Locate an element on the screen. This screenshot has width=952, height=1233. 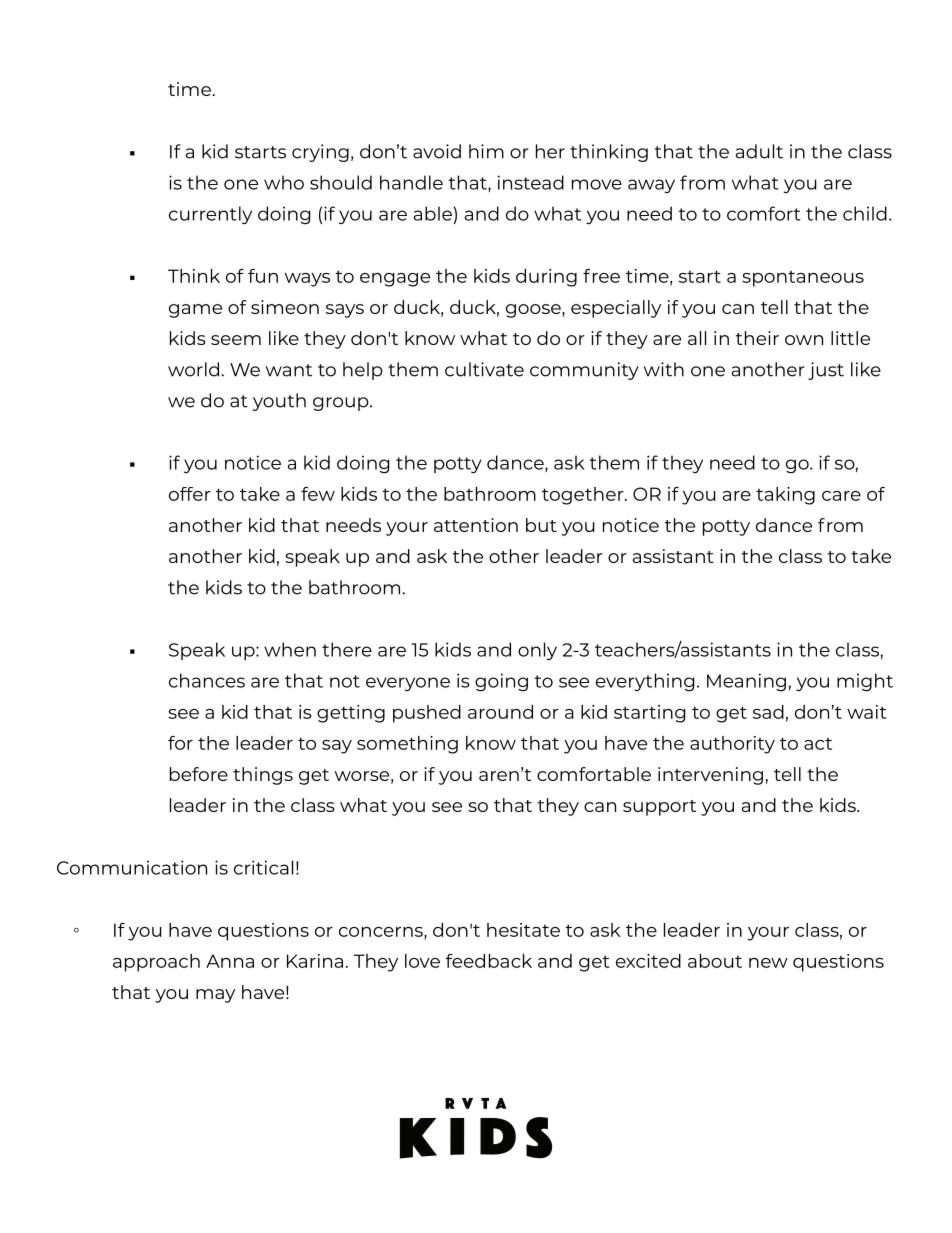
instead is located at coordinates (531, 182).
